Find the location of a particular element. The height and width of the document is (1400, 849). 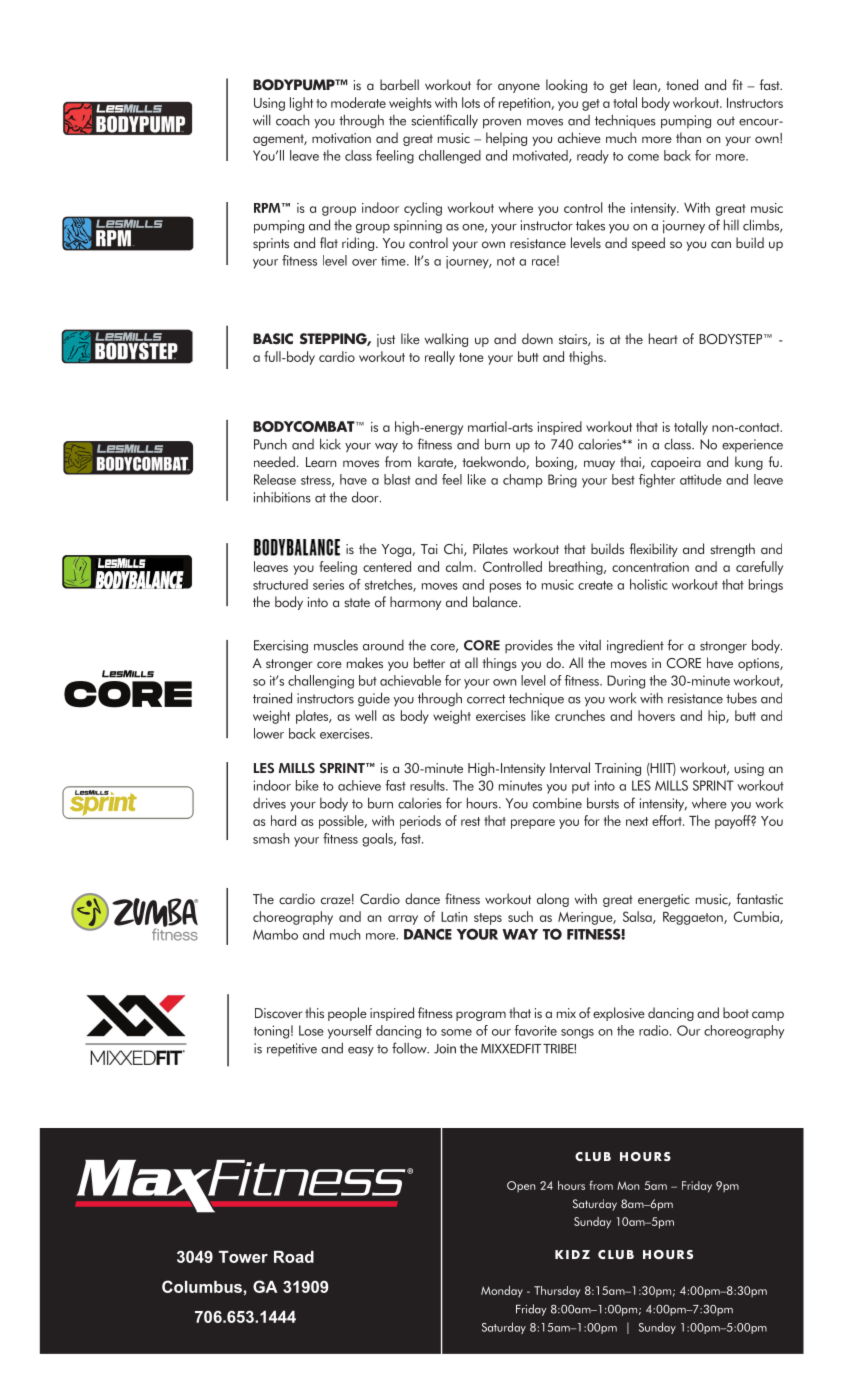

smash is located at coordinates (271, 838).
